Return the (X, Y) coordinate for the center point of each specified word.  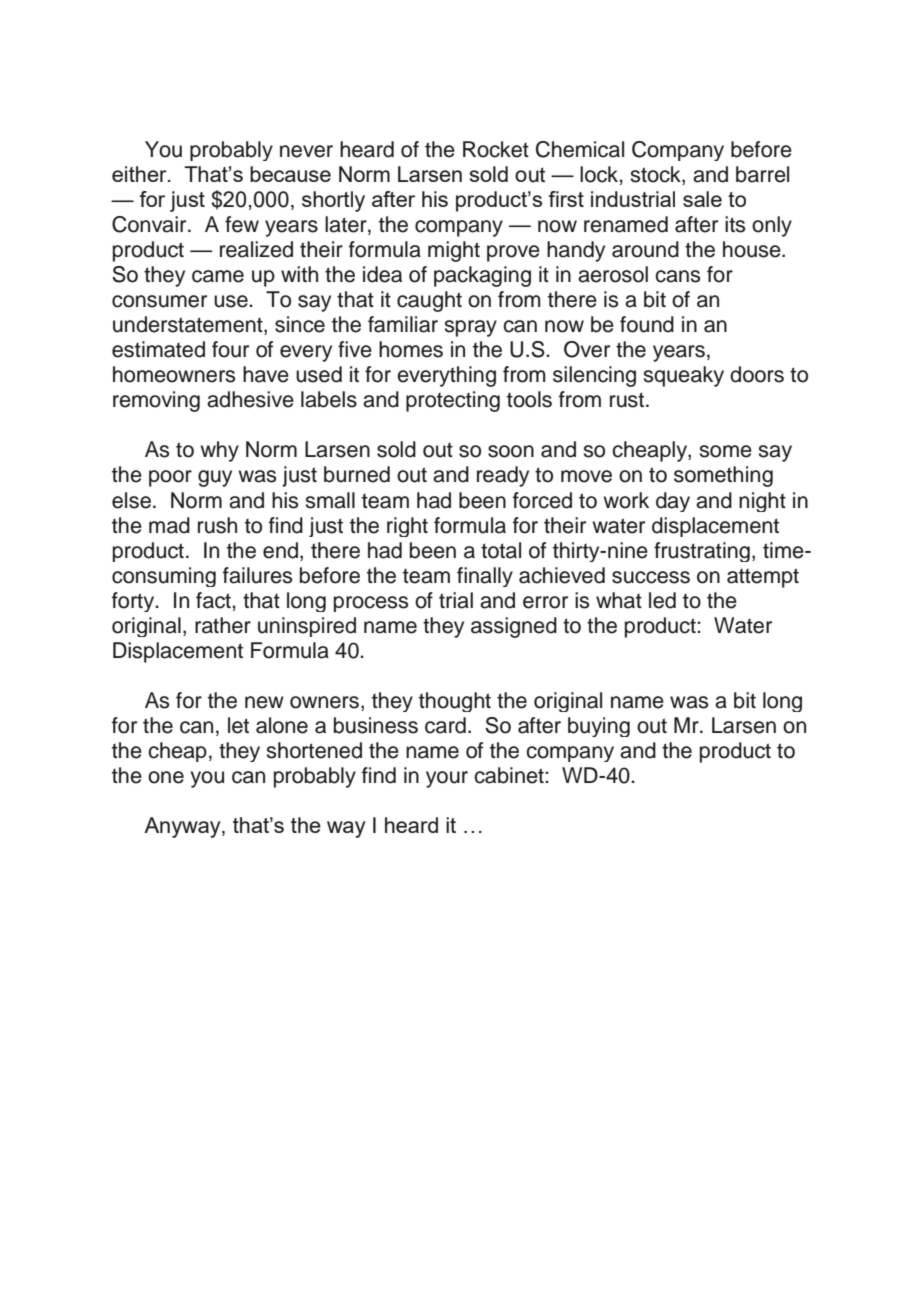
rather (223, 625)
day (673, 502)
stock (657, 175)
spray (471, 328)
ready (503, 476)
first (566, 199)
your (447, 779)
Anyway (183, 827)
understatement (189, 325)
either (140, 174)
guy (215, 478)
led (662, 600)
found (647, 324)
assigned (514, 627)
